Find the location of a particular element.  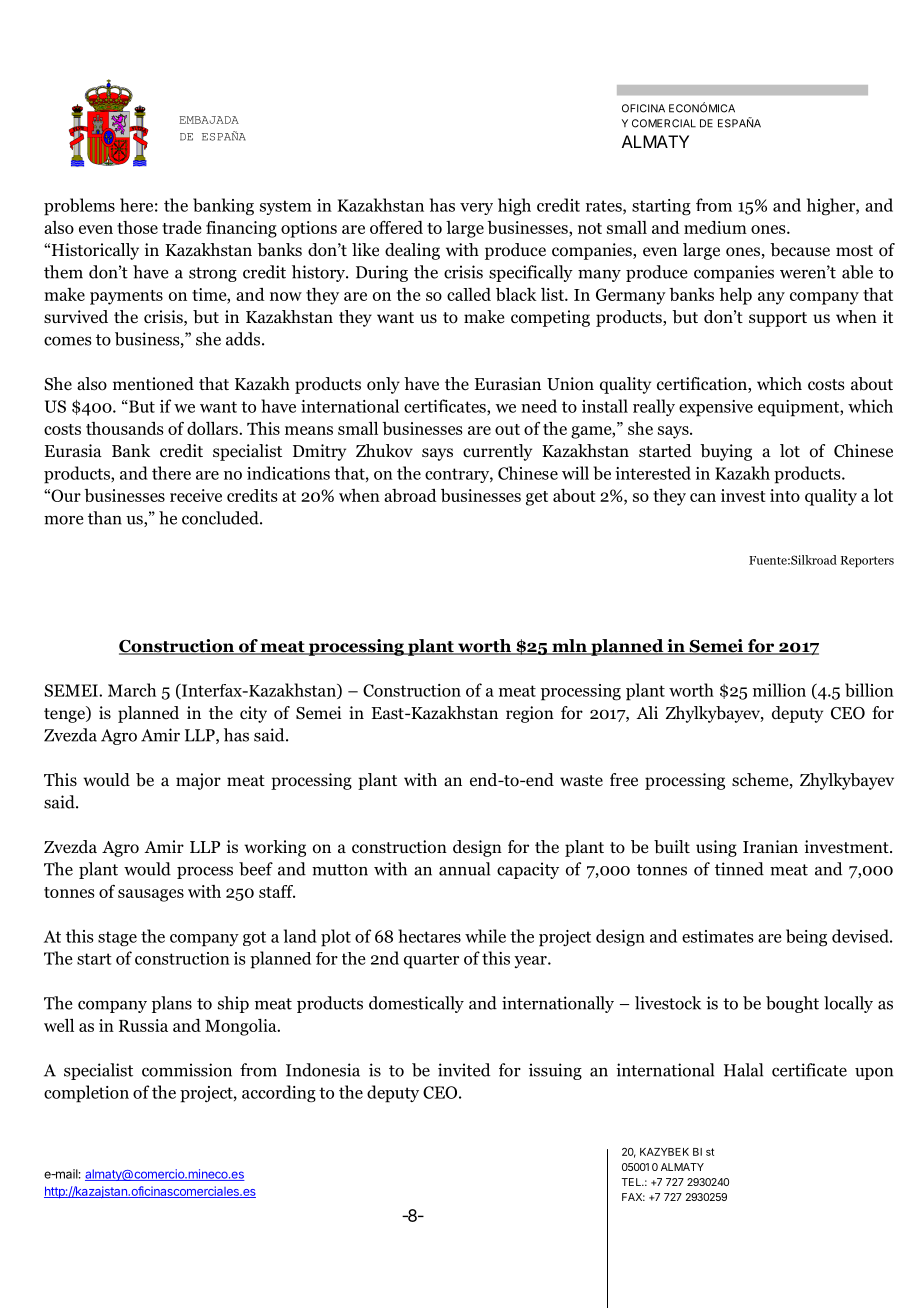

very is located at coordinates (476, 209).
